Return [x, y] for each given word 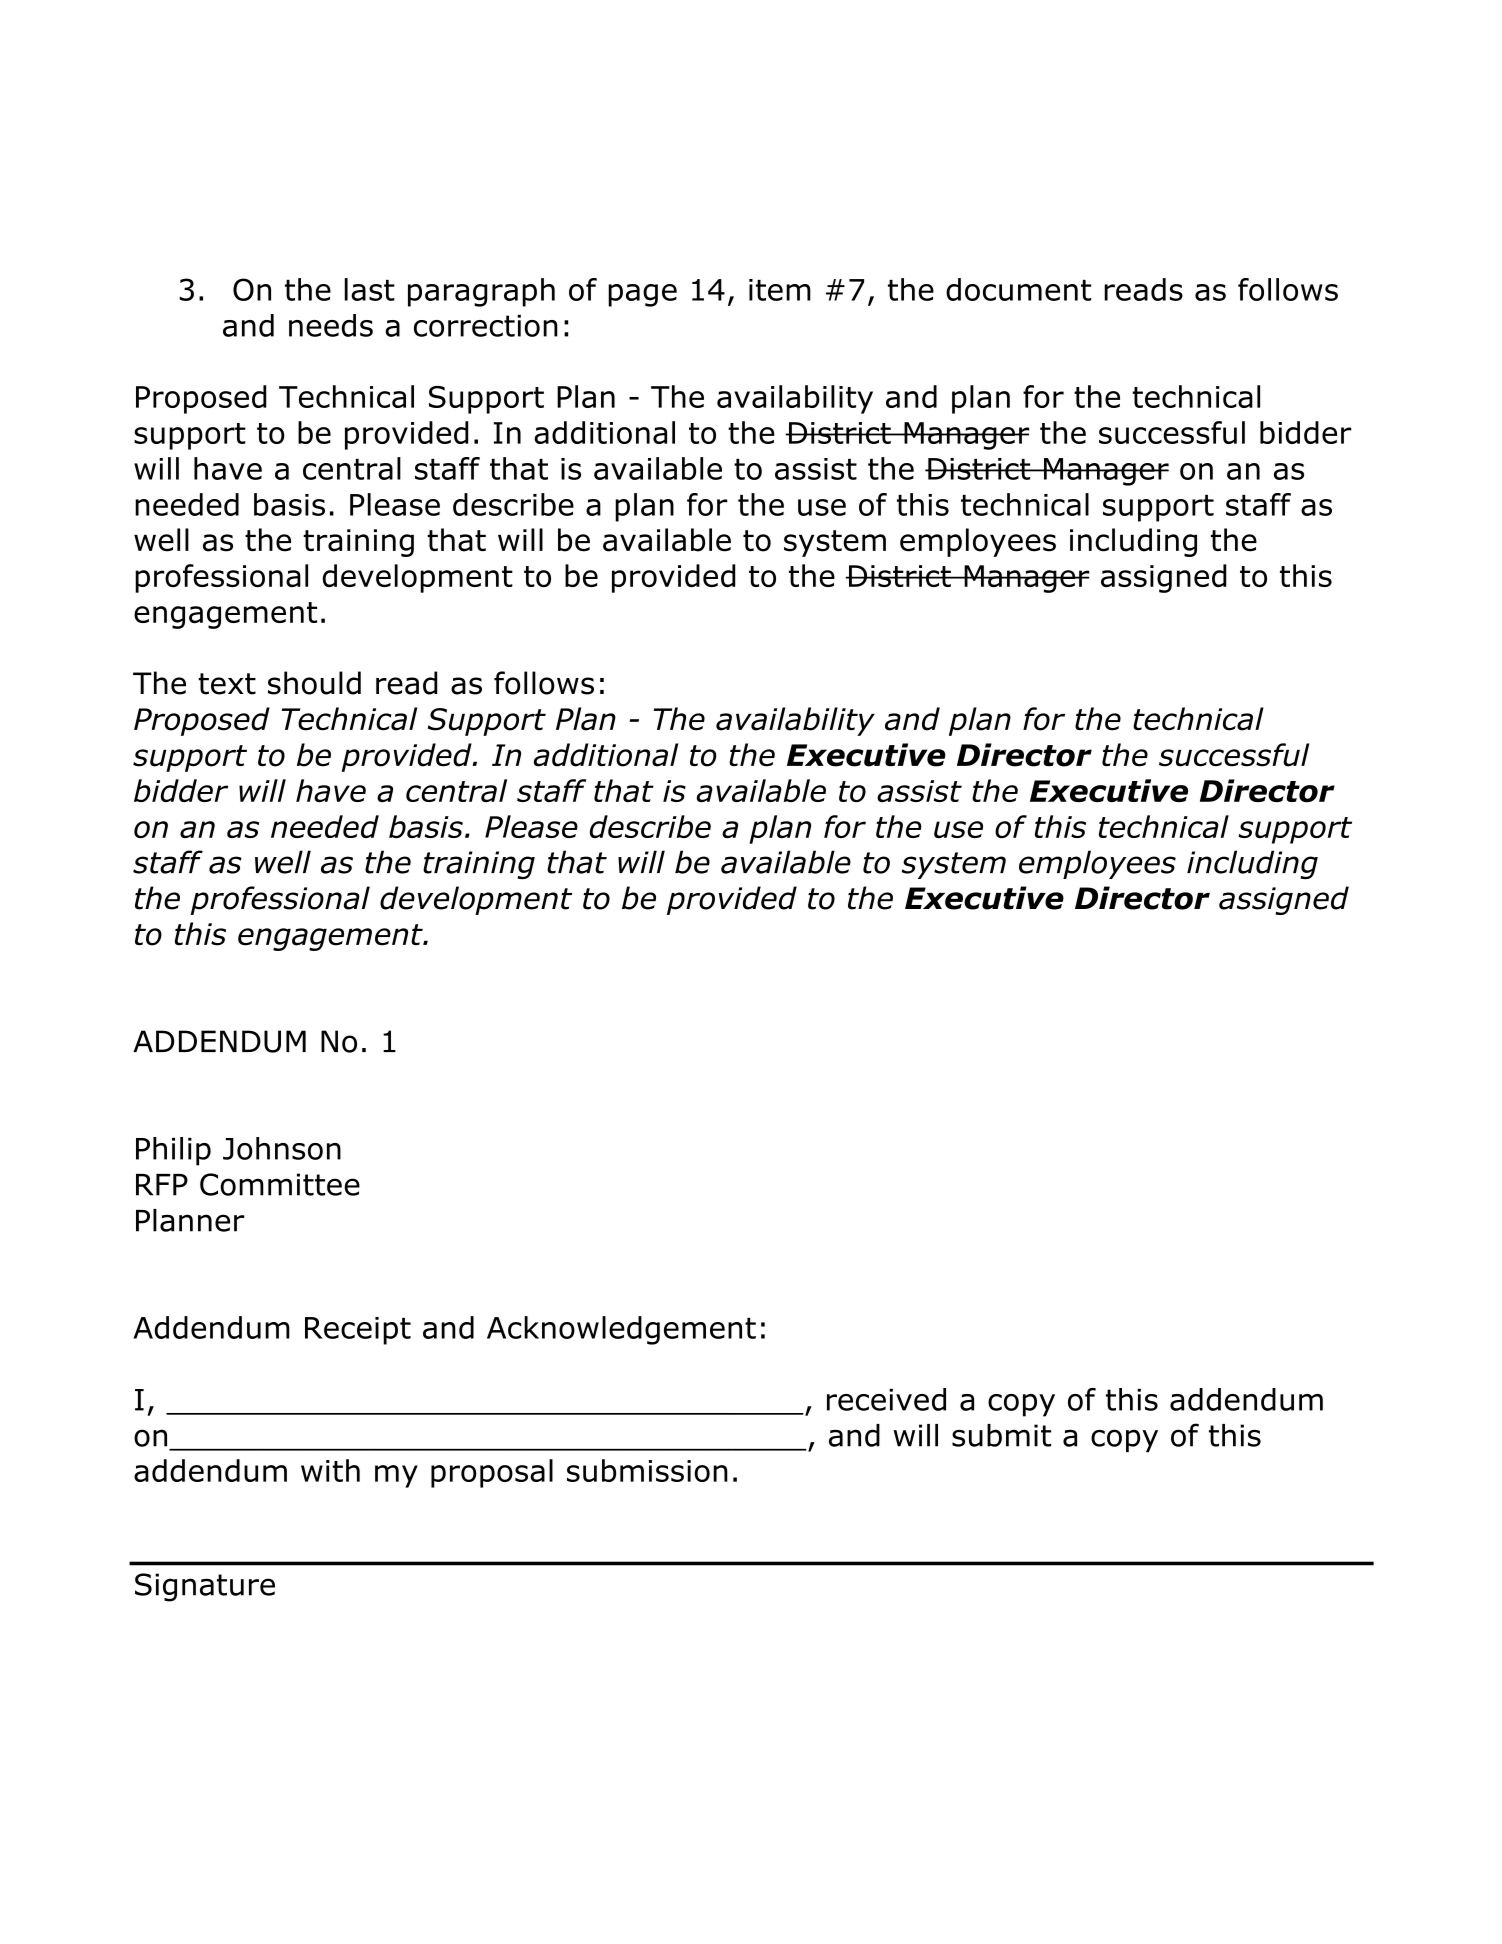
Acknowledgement [621, 1330]
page [642, 295]
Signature [205, 1587]
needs [331, 325]
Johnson [282, 1148]
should [314, 683]
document [1018, 289]
